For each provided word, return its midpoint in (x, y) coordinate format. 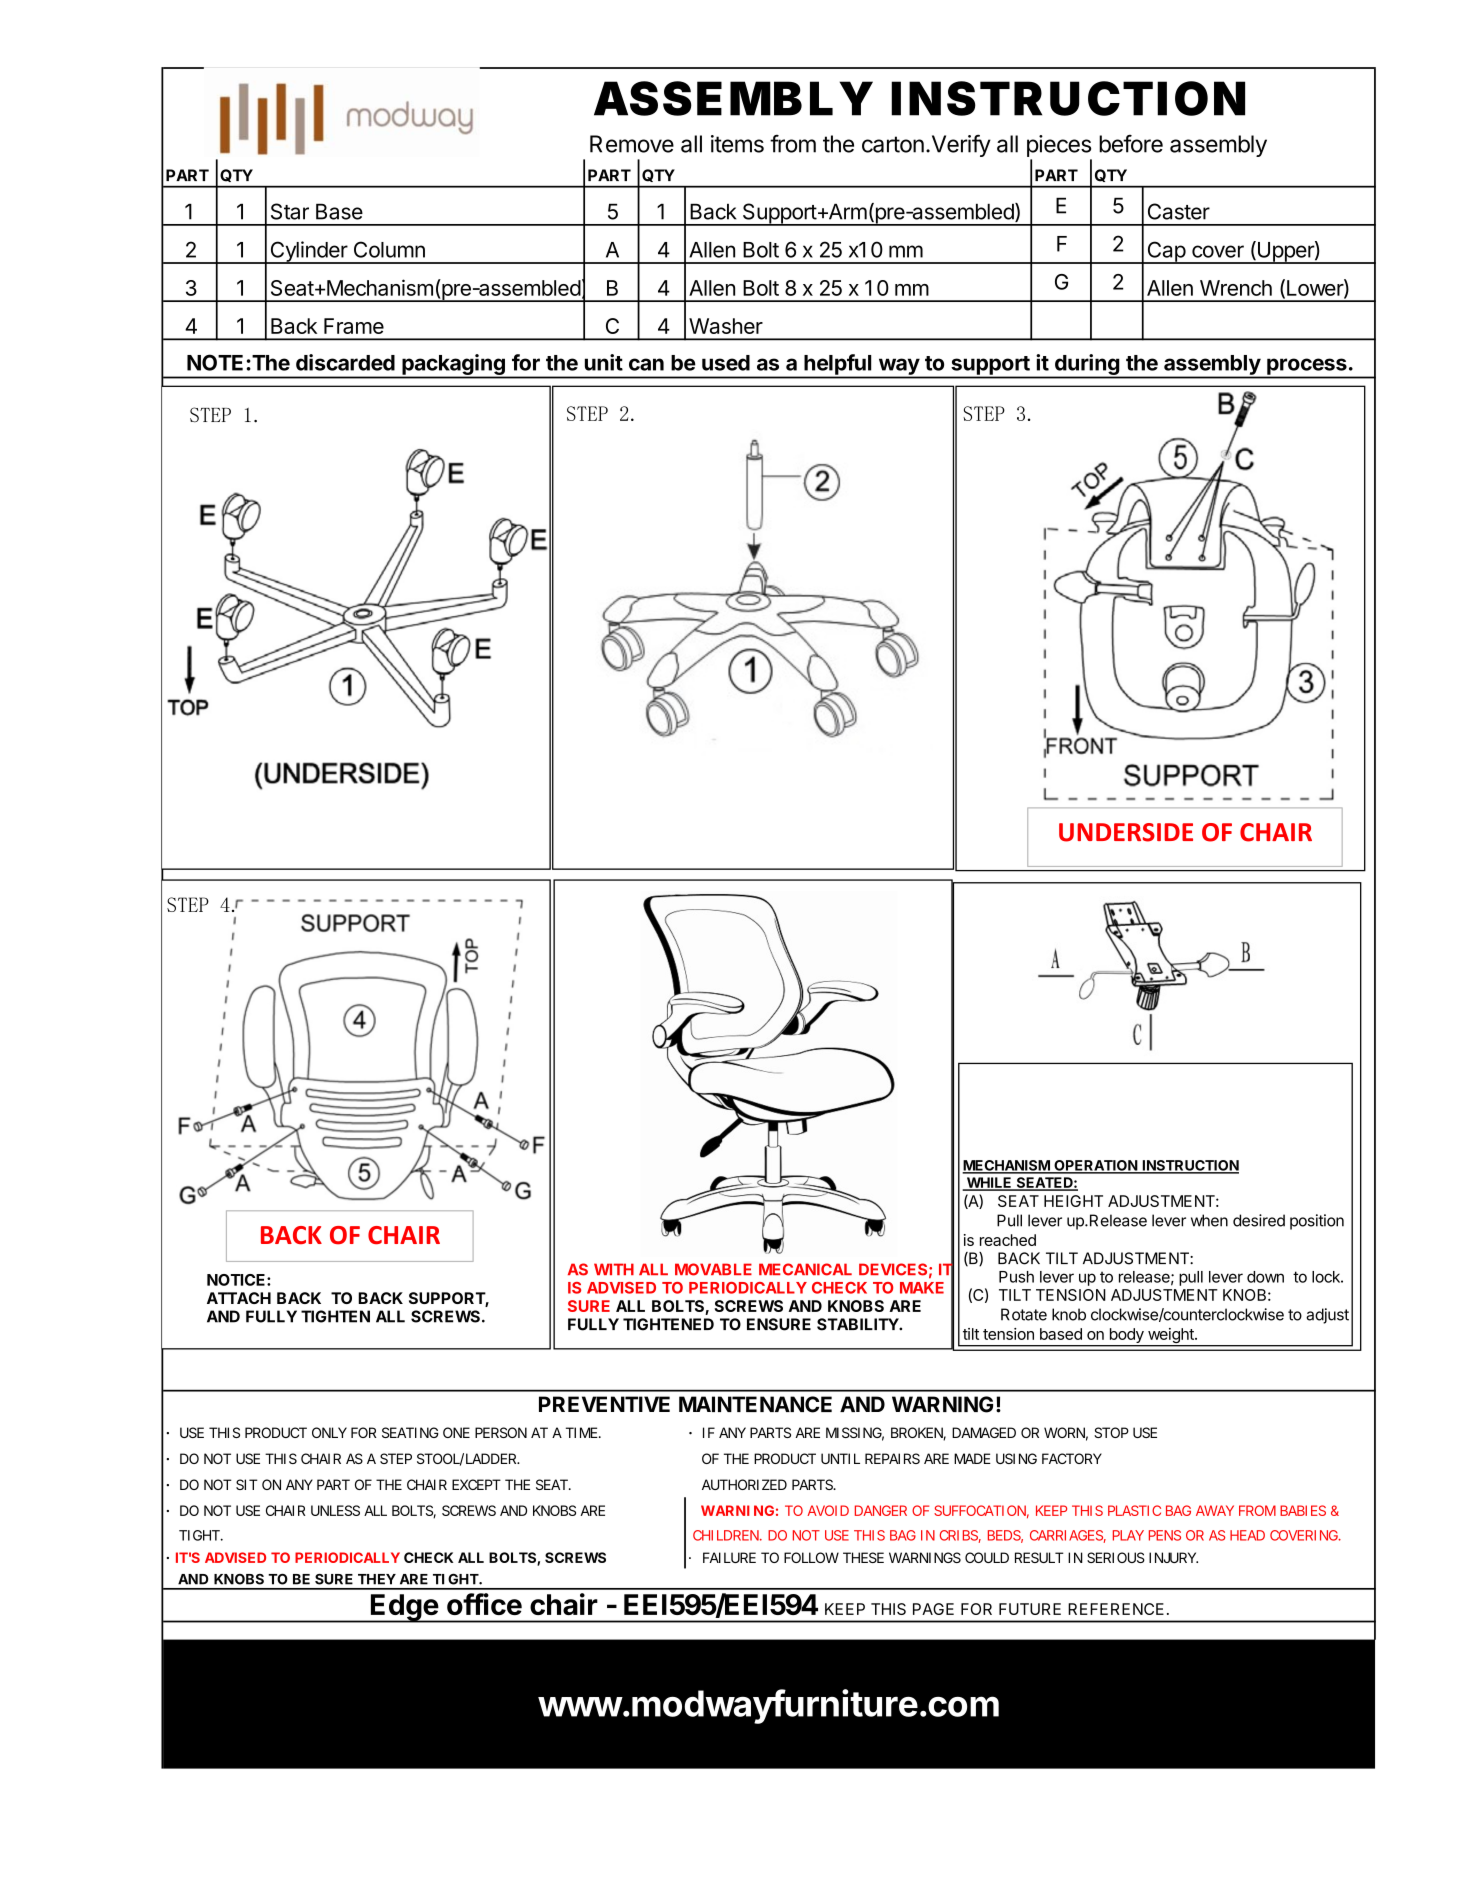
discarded (345, 362)
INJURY (1173, 1557)
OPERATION (1095, 1166)
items (737, 144)
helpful (837, 364)
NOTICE (237, 1280)
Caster (1179, 211)
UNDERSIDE (1126, 832)
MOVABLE (713, 1269)
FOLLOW (811, 1557)
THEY (377, 1579)
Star (290, 211)
